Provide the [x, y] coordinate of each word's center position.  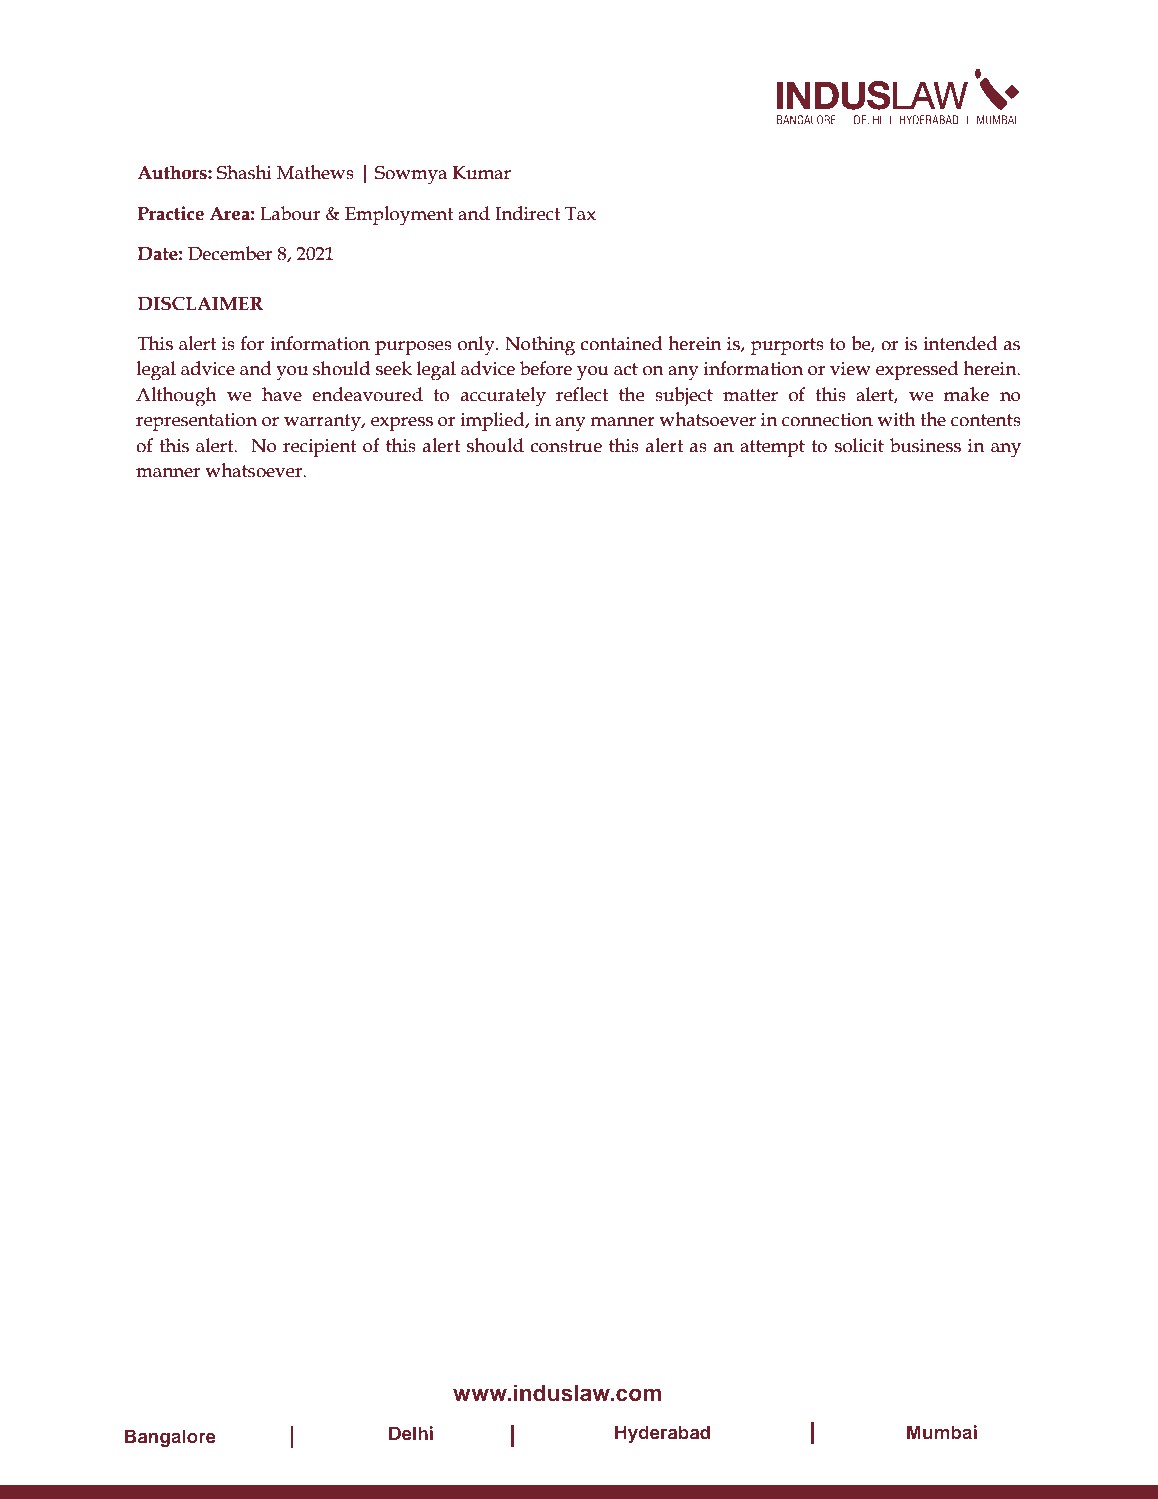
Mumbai [942, 1432]
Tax [580, 214]
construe [566, 446]
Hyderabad [662, 1434]
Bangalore [170, 1438]
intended [960, 343]
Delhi [411, 1433]
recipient [320, 448]
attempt [772, 448]
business [925, 445]
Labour [290, 213]
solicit [859, 445]
